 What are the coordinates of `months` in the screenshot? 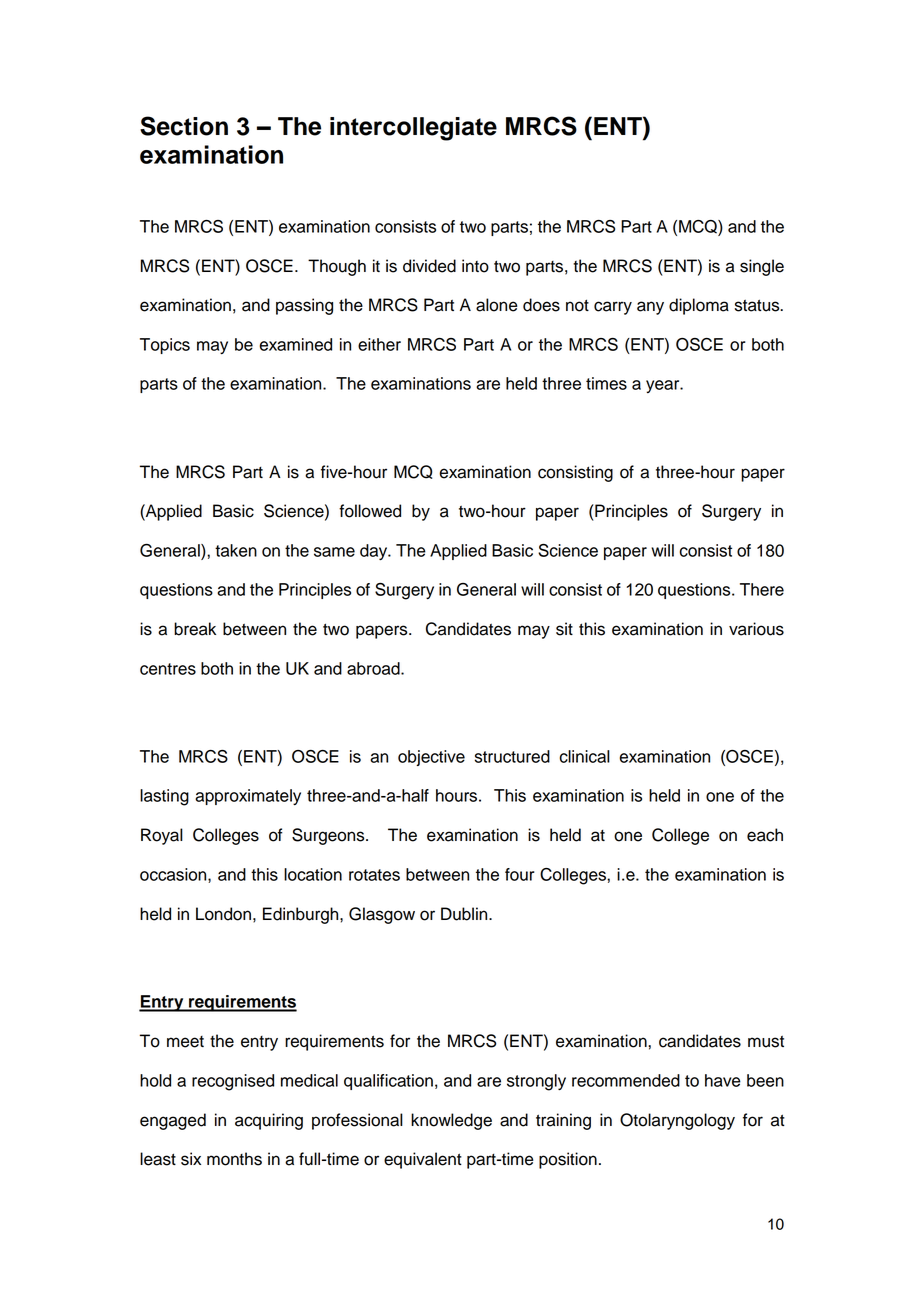 It's located at (234, 1159).
